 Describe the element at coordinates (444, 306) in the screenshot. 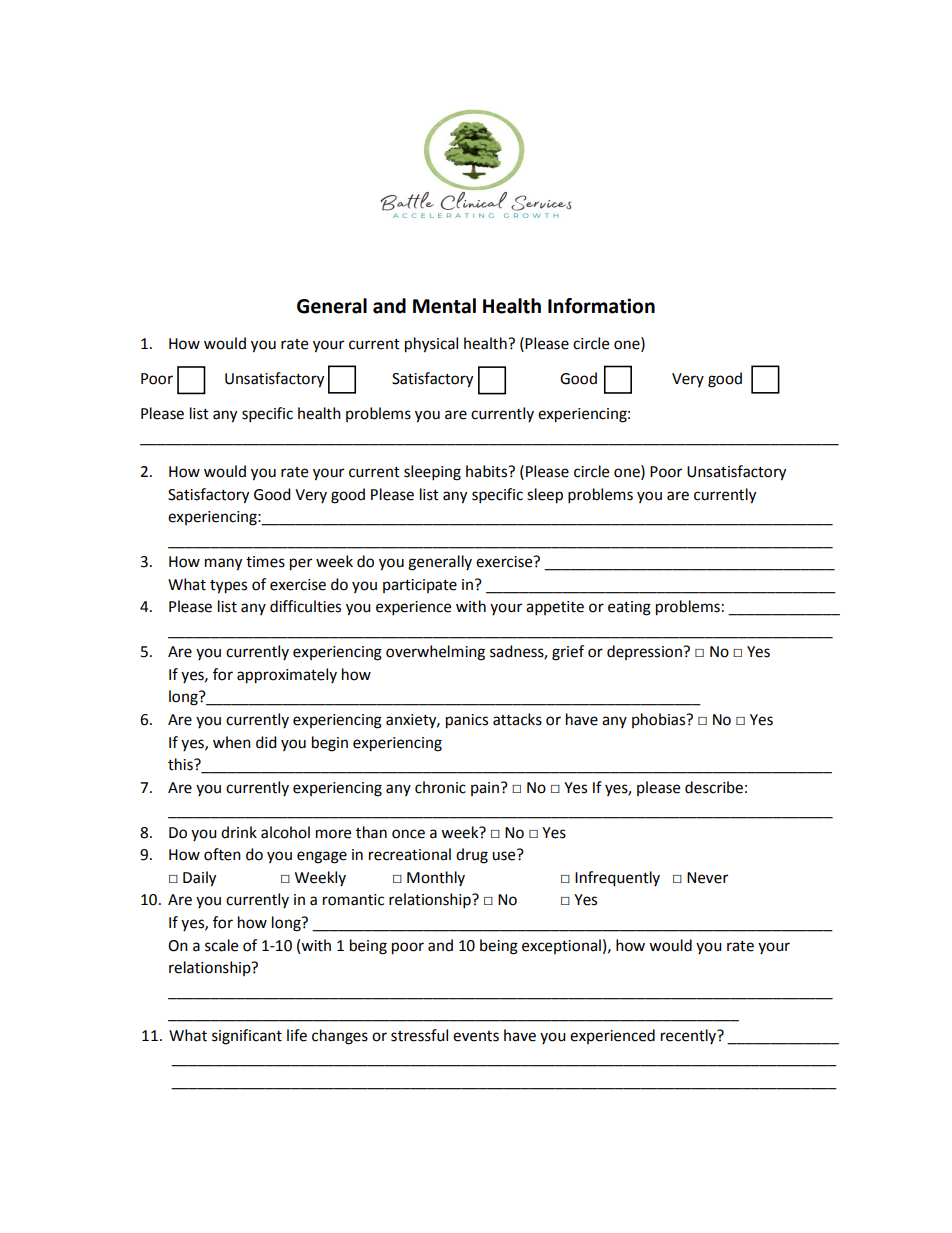

I see `Mental` at that location.
